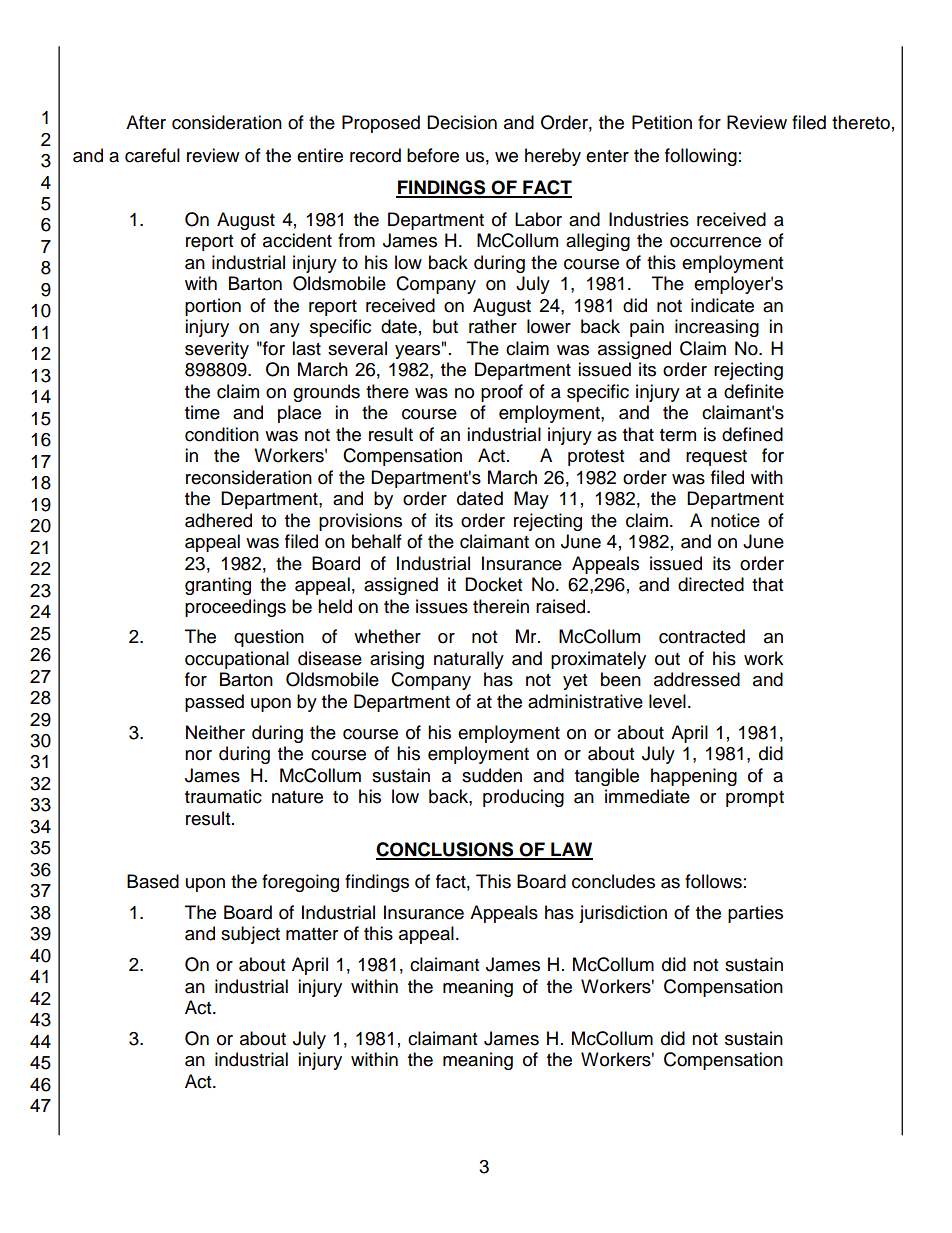 The height and width of the screenshot is (1233, 952). Describe the element at coordinates (250, 935) in the screenshot. I see `subject` at that location.
